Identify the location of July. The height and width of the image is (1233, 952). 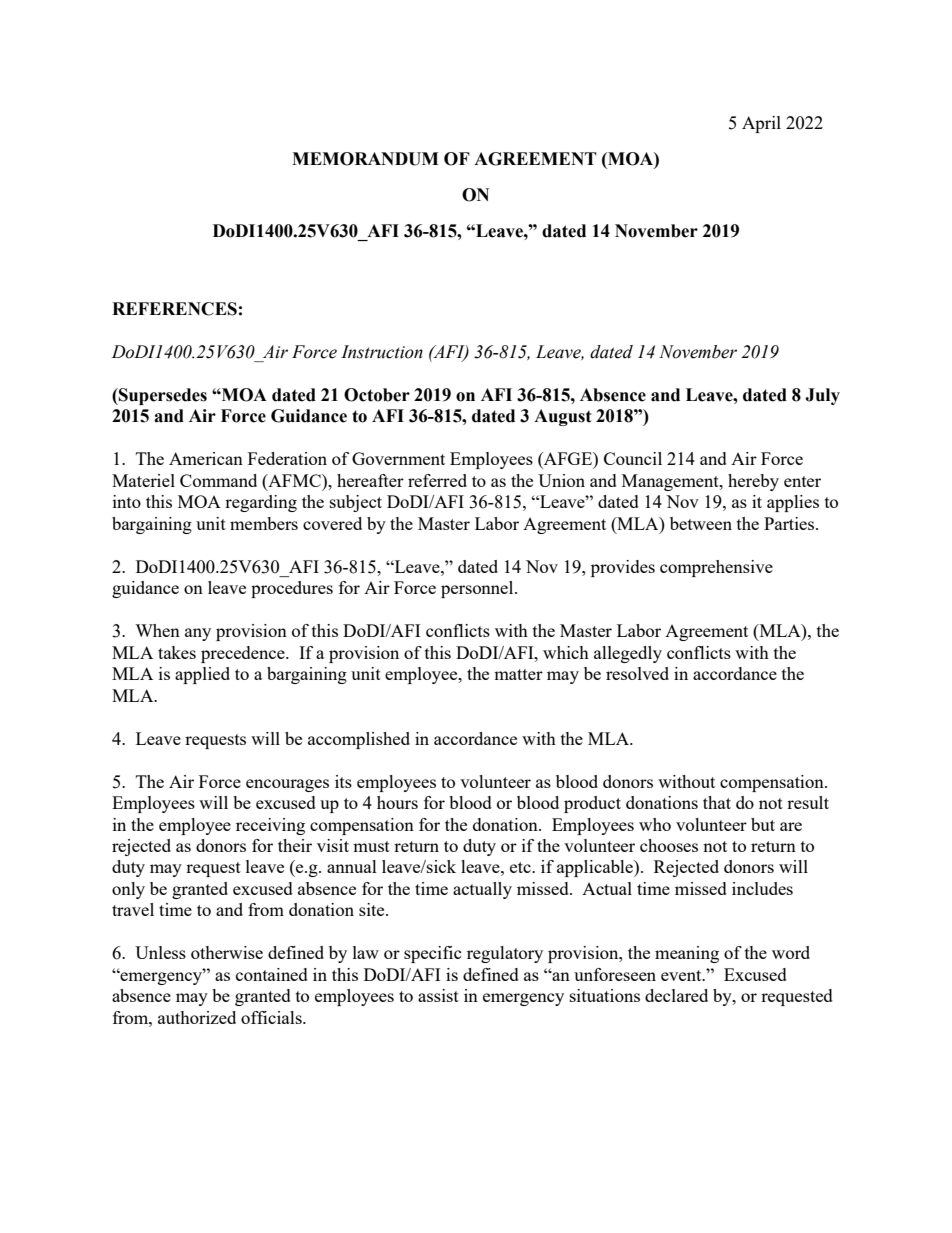
(822, 396).
